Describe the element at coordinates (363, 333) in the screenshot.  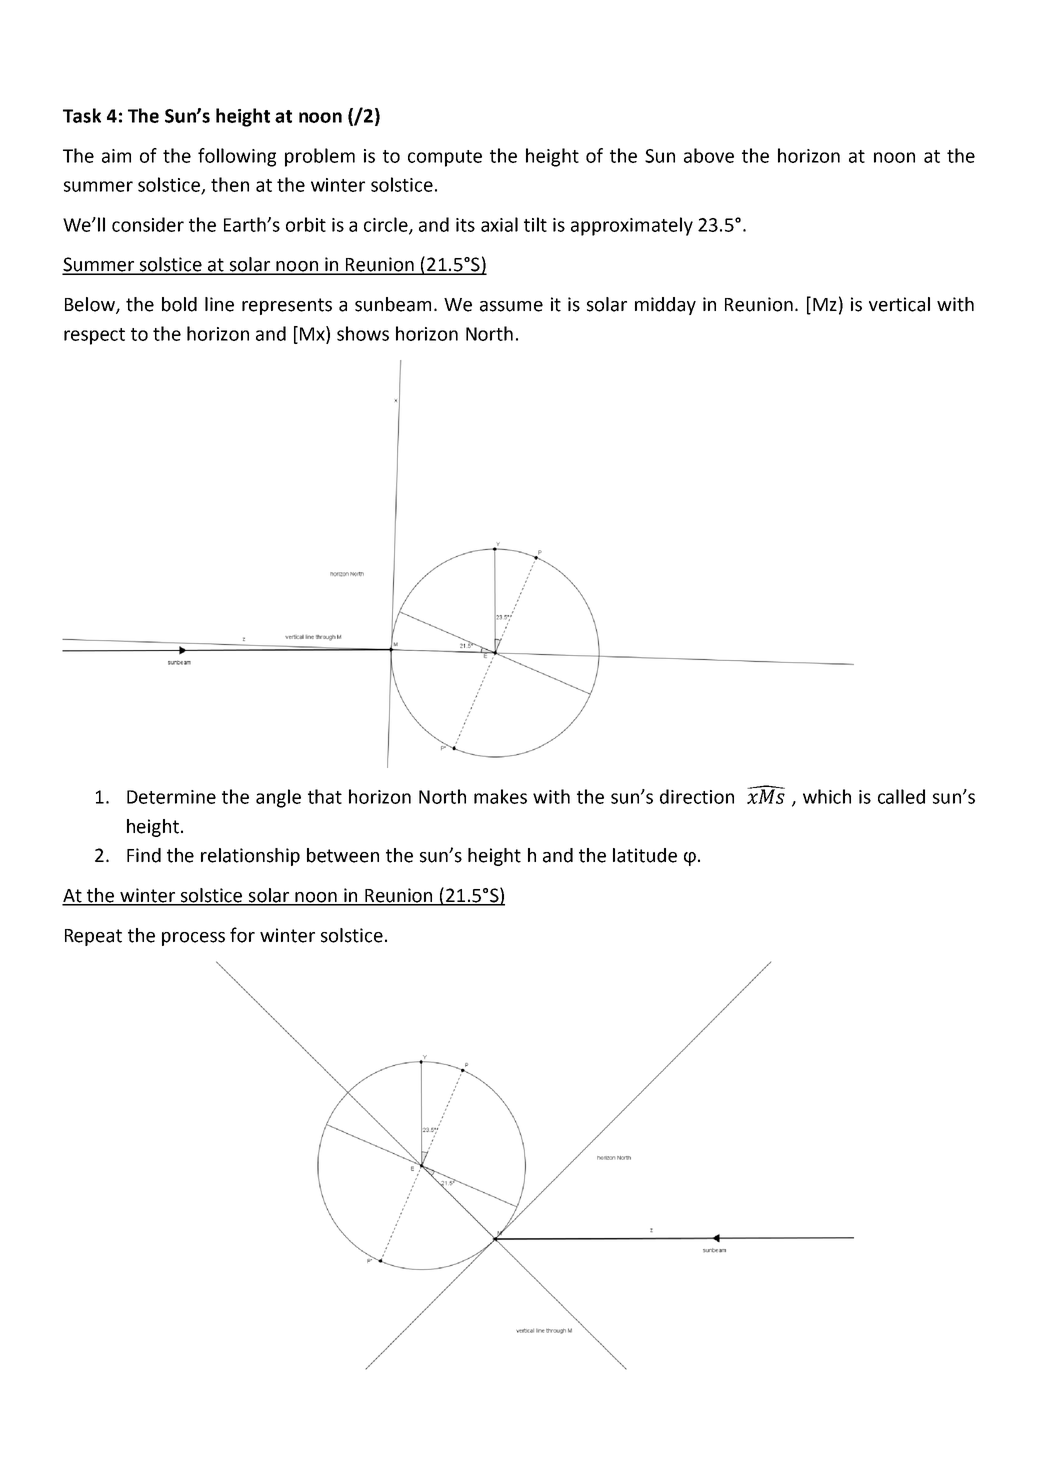
I see `shows` at that location.
